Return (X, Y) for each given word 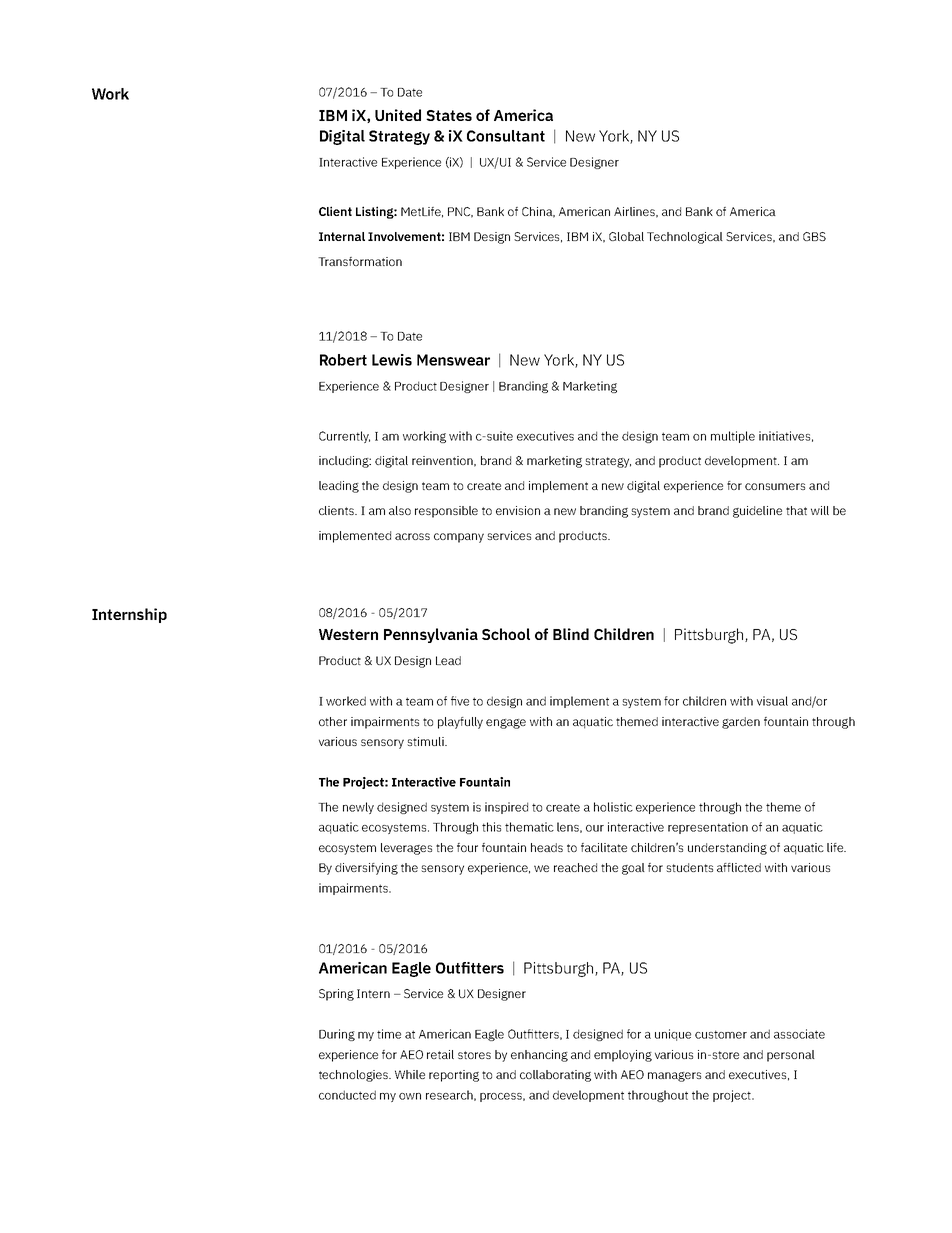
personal (791, 1056)
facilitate (604, 847)
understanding (727, 849)
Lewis (392, 360)
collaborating (555, 1076)
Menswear (453, 360)
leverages (406, 849)
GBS (814, 236)
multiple (733, 437)
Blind (571, 634)
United (398, 115)
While (410, 1074)
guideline (757, 512)
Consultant (506, 136)
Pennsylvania (431, 635)
